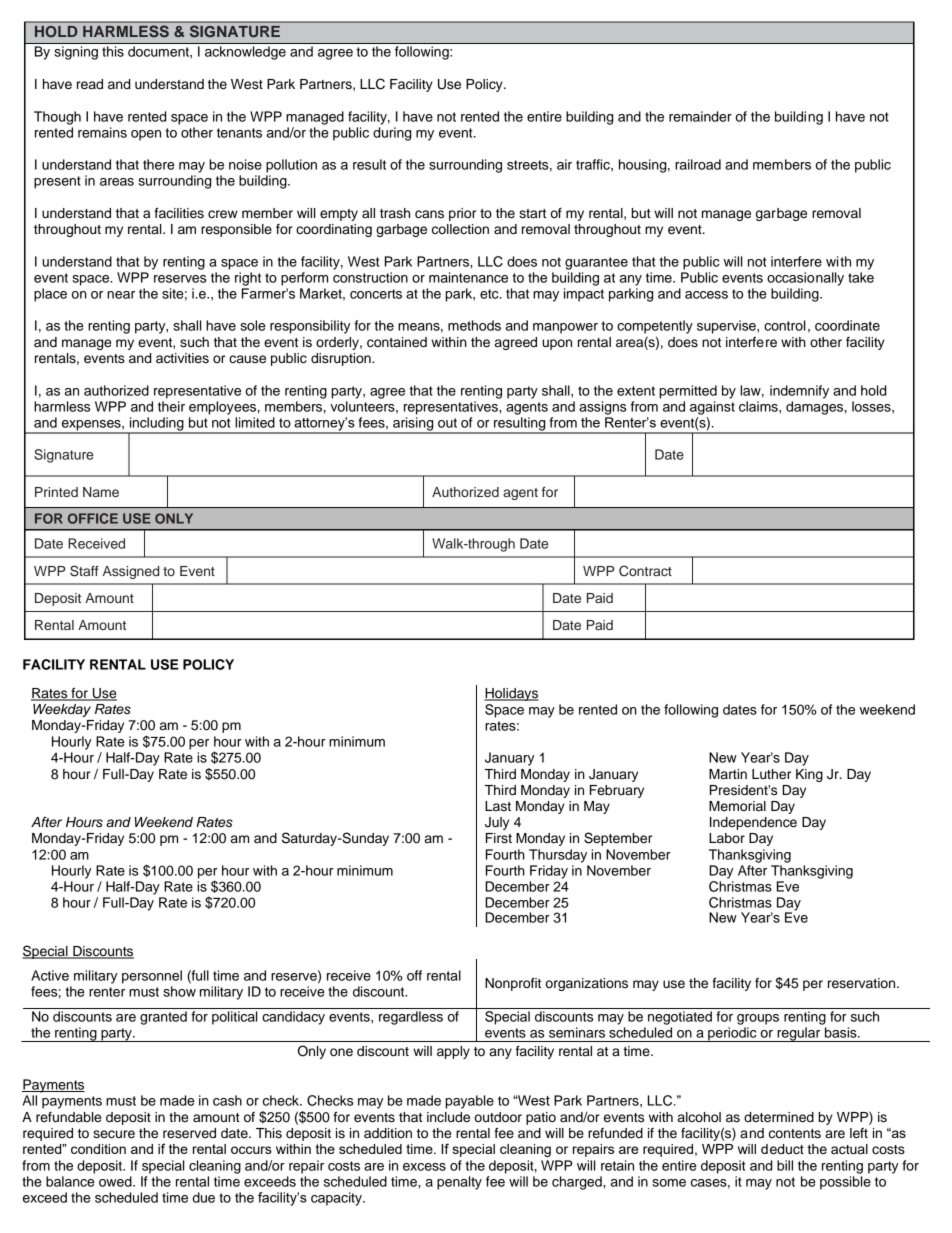  Describe the element at coordinates (511, 694) in the screenshot. I see `Holidays` at that location.
